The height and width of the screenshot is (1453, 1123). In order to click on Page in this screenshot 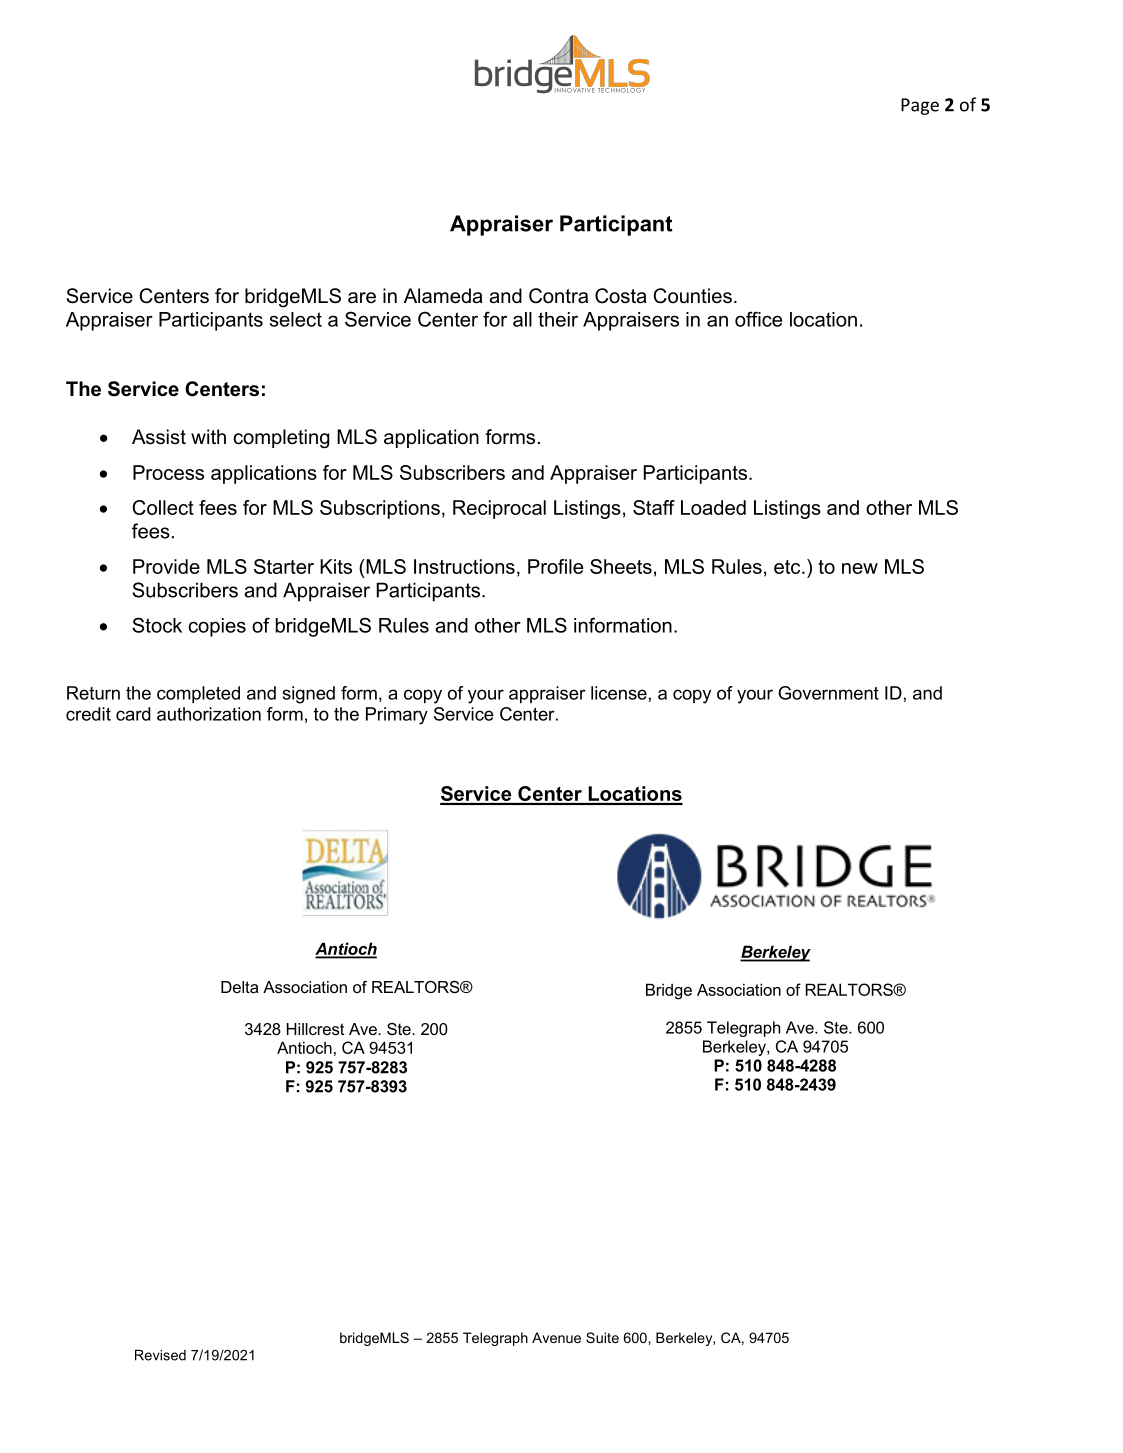, I will do `click(920, 106)`.
